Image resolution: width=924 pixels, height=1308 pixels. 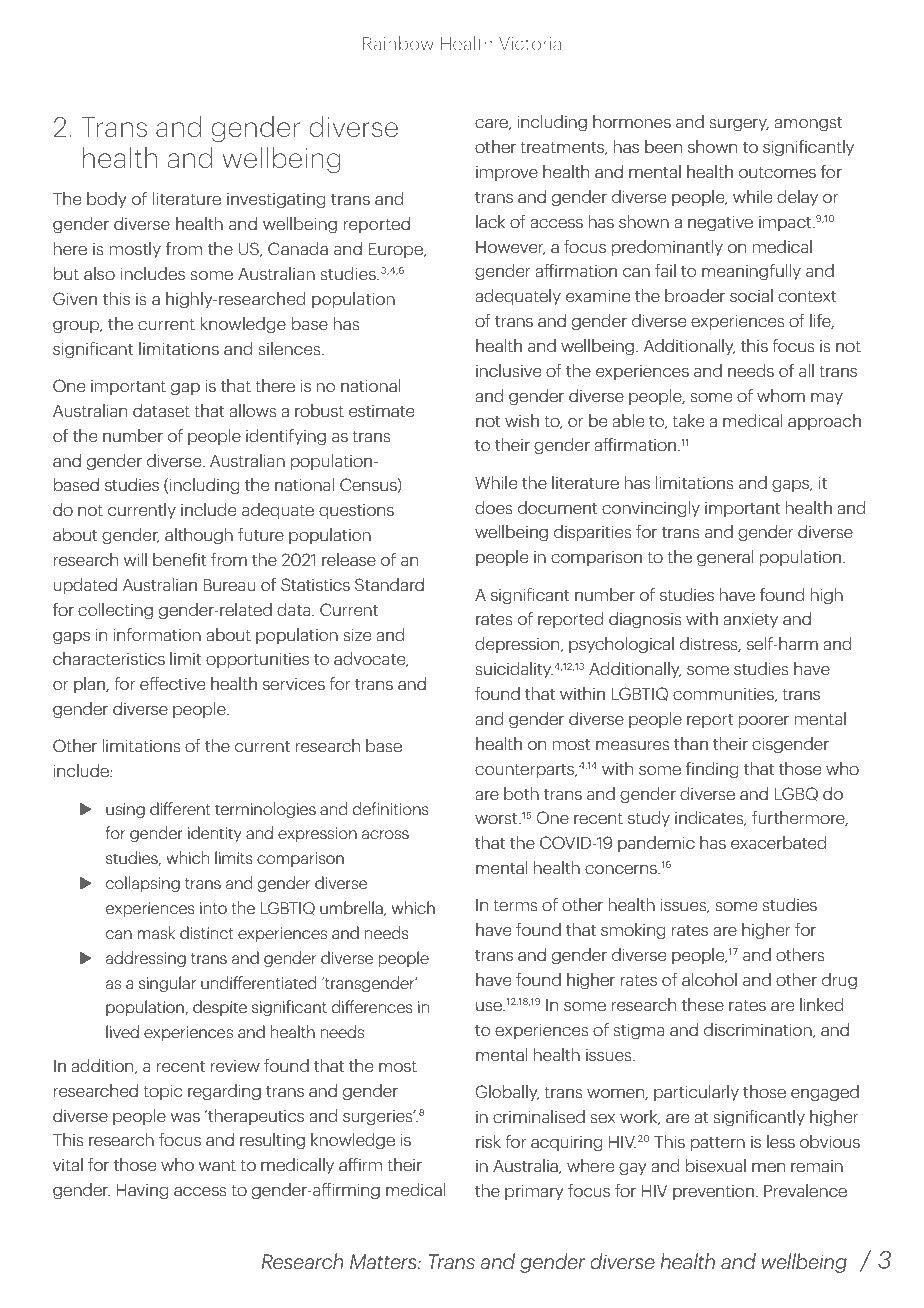 I want to click on risk, so click(x=488, y=1141).
